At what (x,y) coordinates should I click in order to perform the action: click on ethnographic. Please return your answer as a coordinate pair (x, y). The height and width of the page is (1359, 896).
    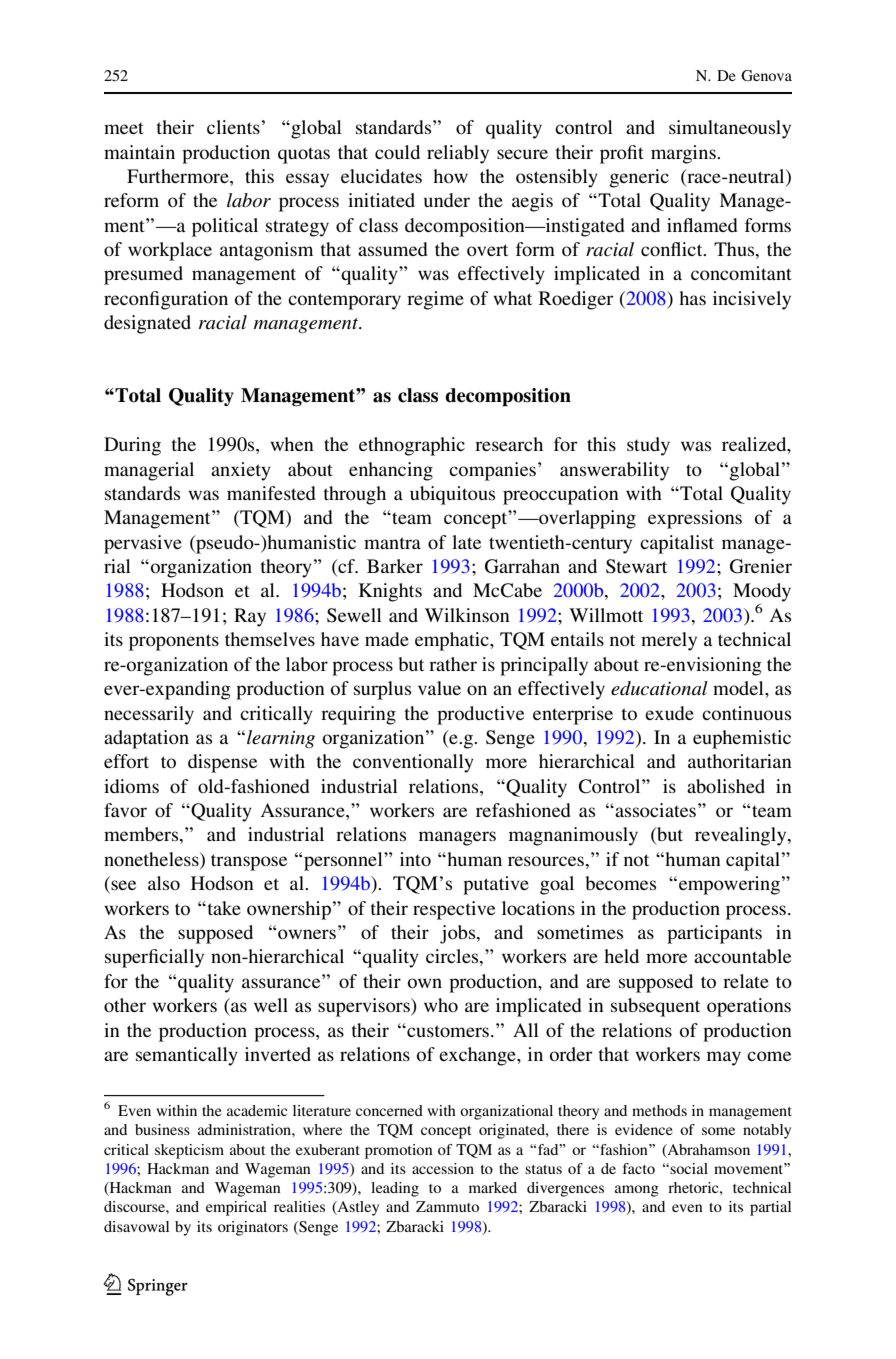
    Looking at the image, I should click on (412, 446).
